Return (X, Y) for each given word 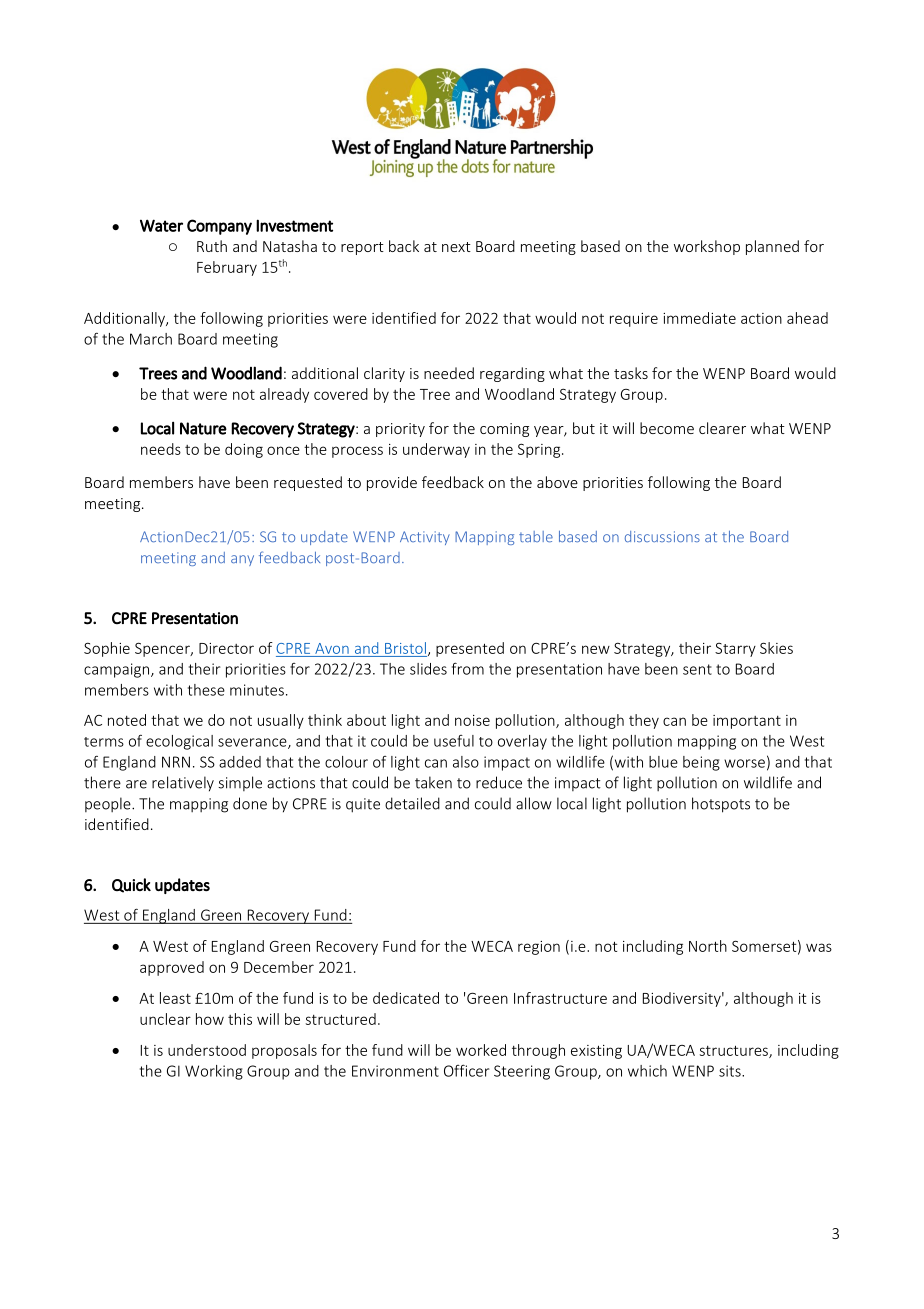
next (456, 247)
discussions (662, 536)
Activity (425, 538)
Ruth (212, 246)
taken (433, 782)
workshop (707, 247)
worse (744, 763)
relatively (183, 784)
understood (207, 1050)
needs (161, 449)
